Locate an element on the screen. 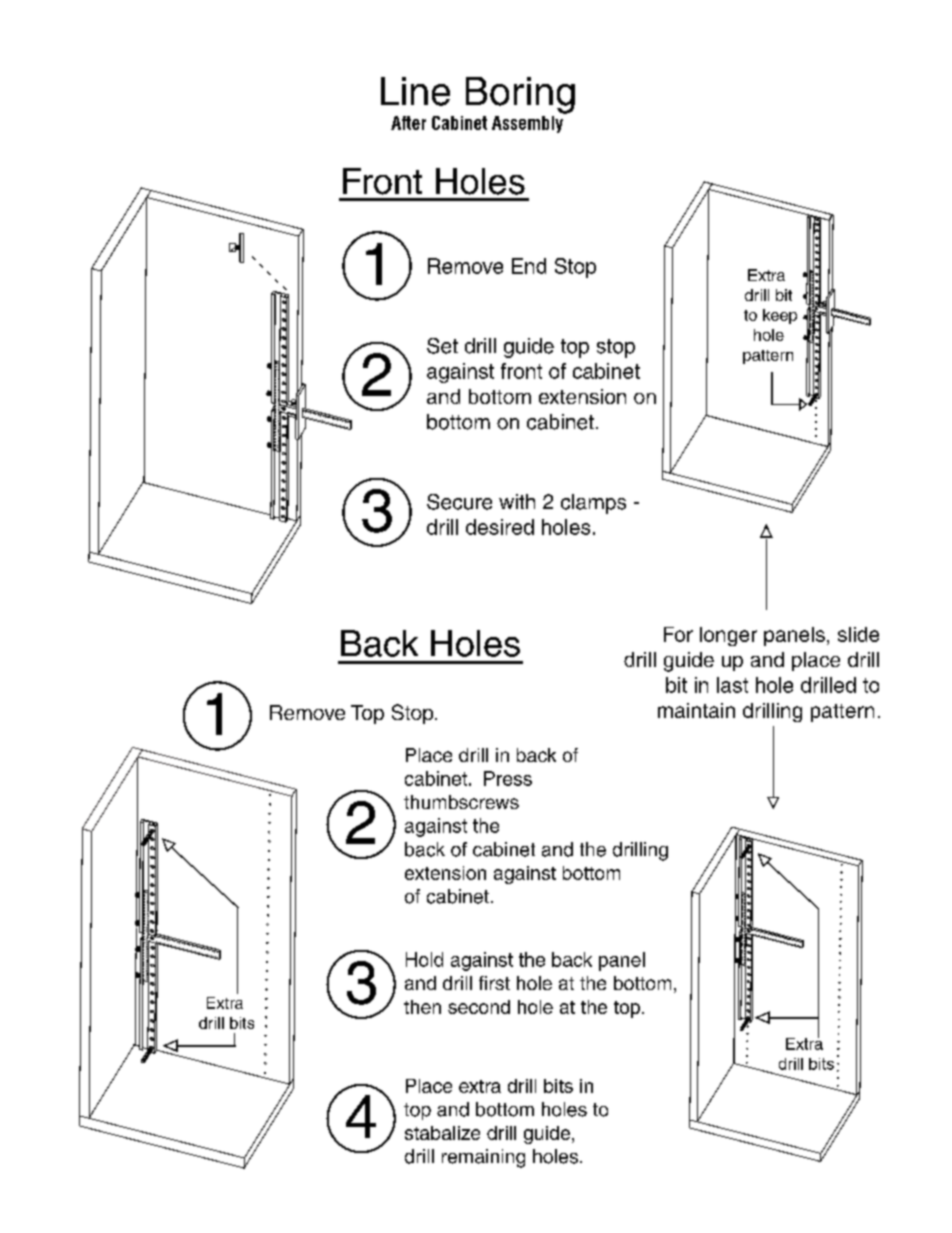 This screenshot has height=1233, width=952. slide is located at coordinates (858, 634).
